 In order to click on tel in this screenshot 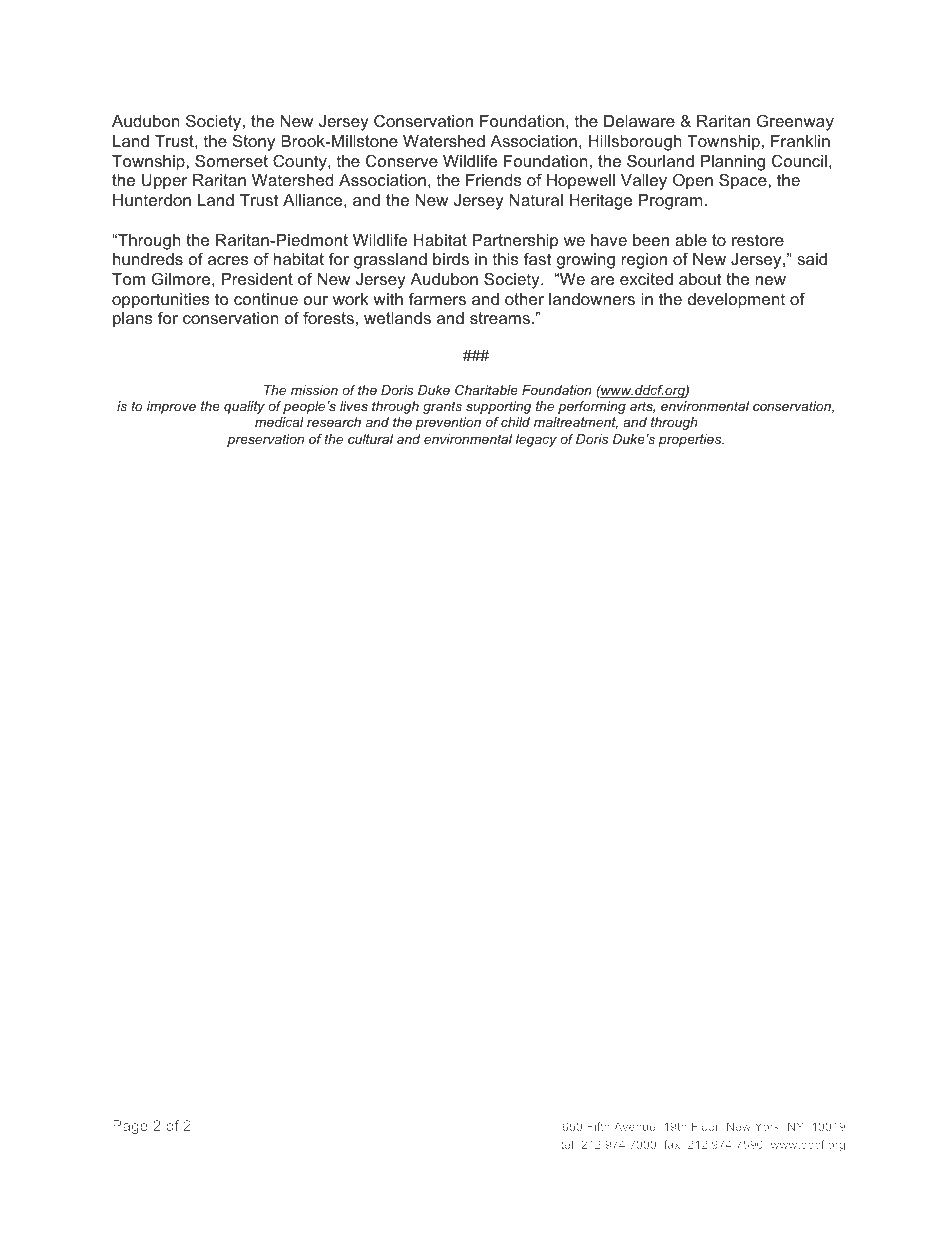, I will do `click(567, 1144)`.
